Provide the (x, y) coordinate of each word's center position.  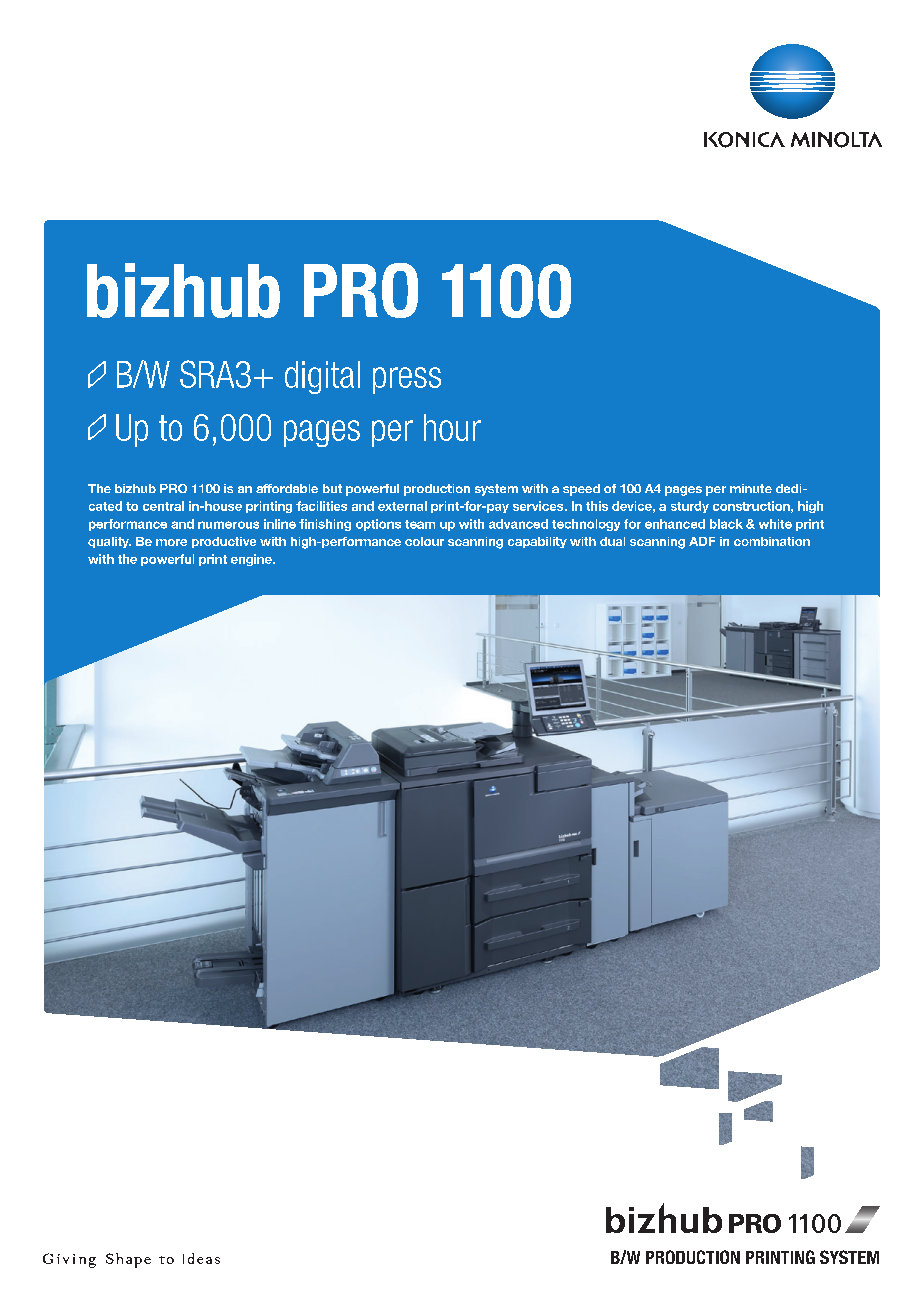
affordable (287, 488)
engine (252, 560)
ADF (702, 541)
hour (452, 427)
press (407, 380)
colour (424, 541)
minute (751, 488)
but (332, 488)
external (402, 506)
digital (322, 377)
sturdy (690, 507)
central (163, 506)
